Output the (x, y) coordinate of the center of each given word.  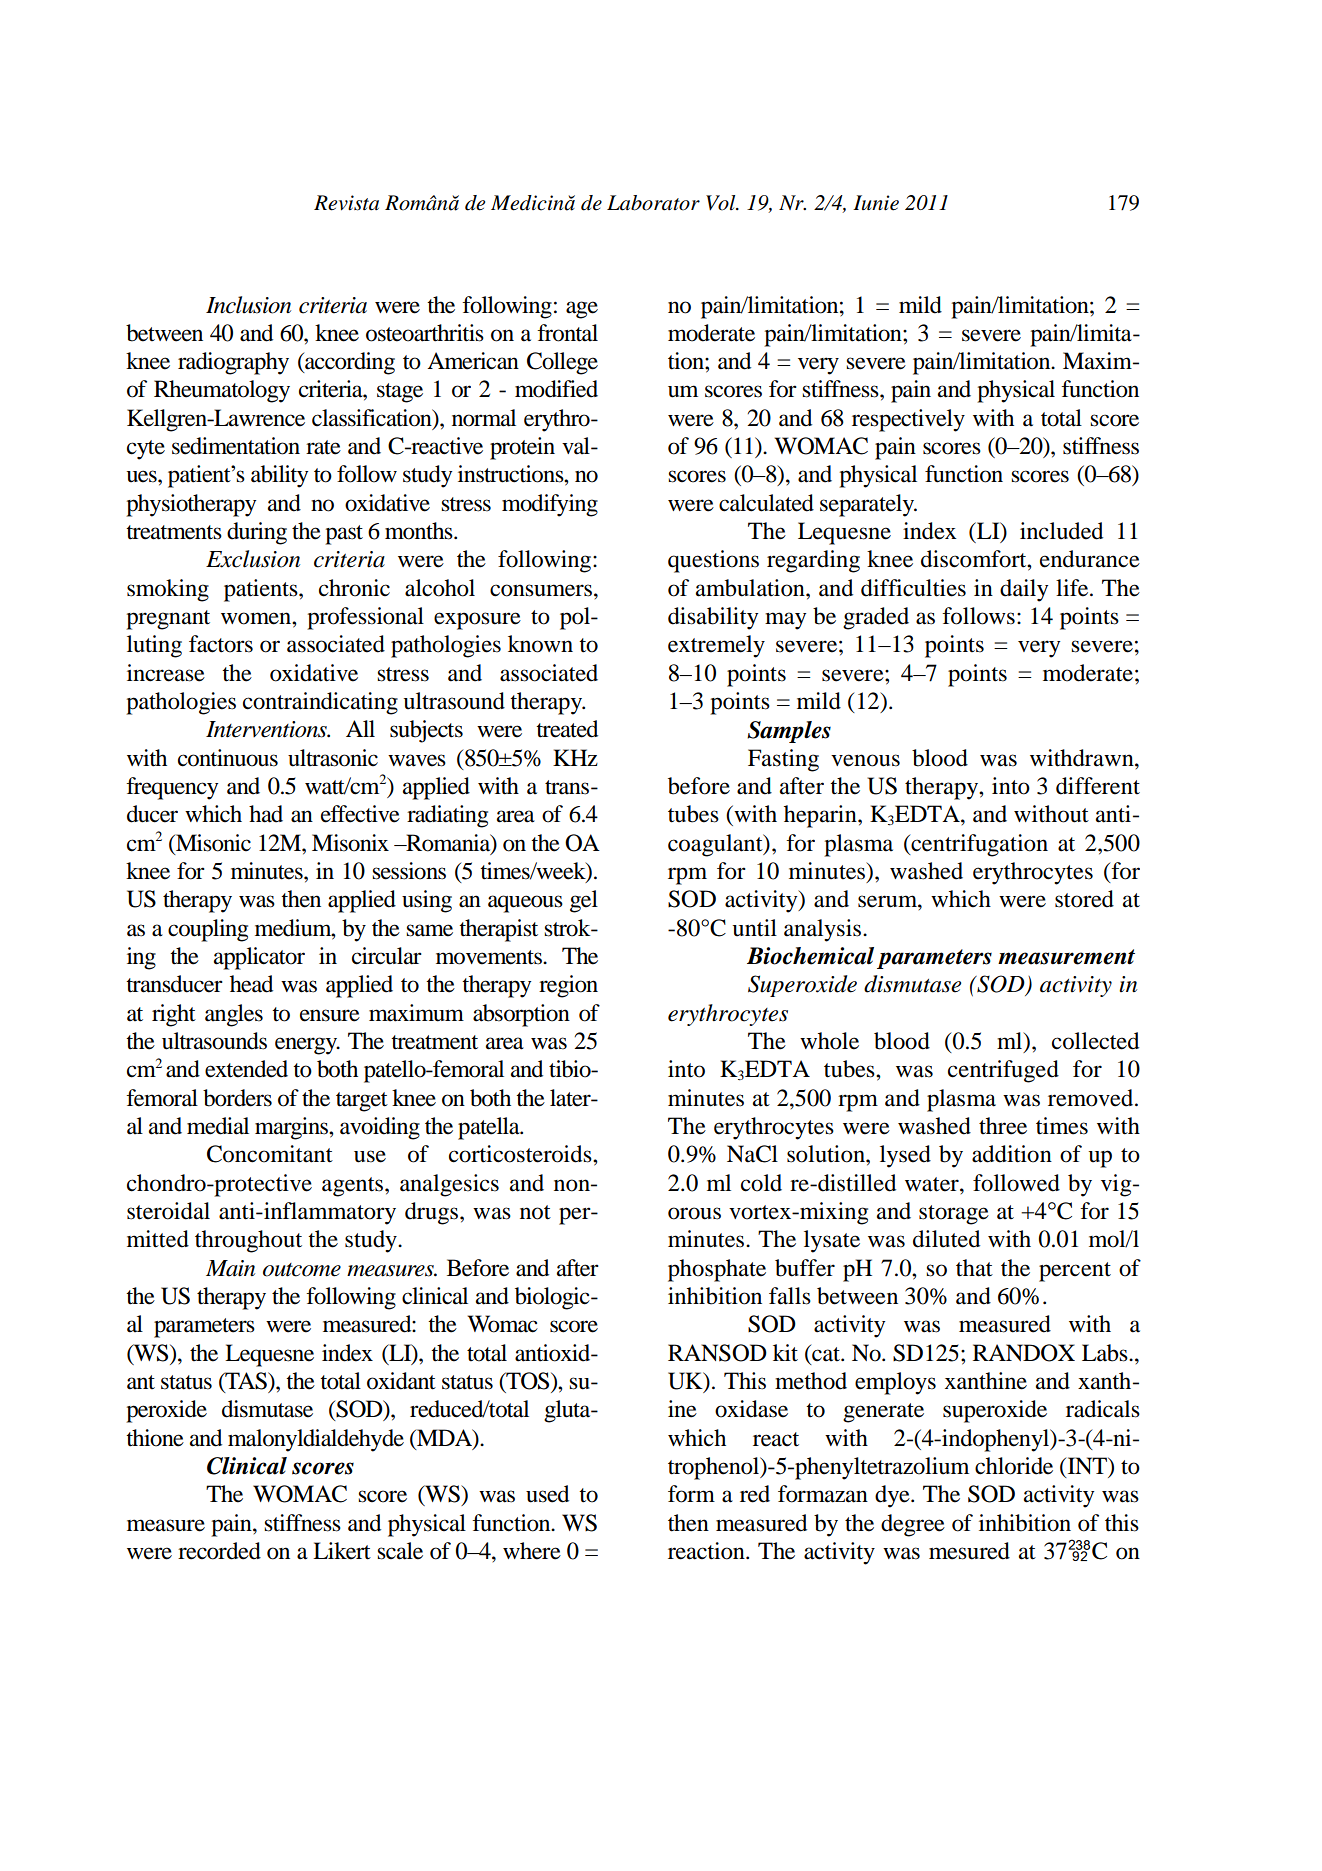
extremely (716, 646)
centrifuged (1003, 1071)
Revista (346, 203)
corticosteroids (521, 1154)
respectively (908, 420)
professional (365, 618)
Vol (722, 203)
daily (1024, 590)
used (547, 1494)
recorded (219, 1551)
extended (246, 1069)
